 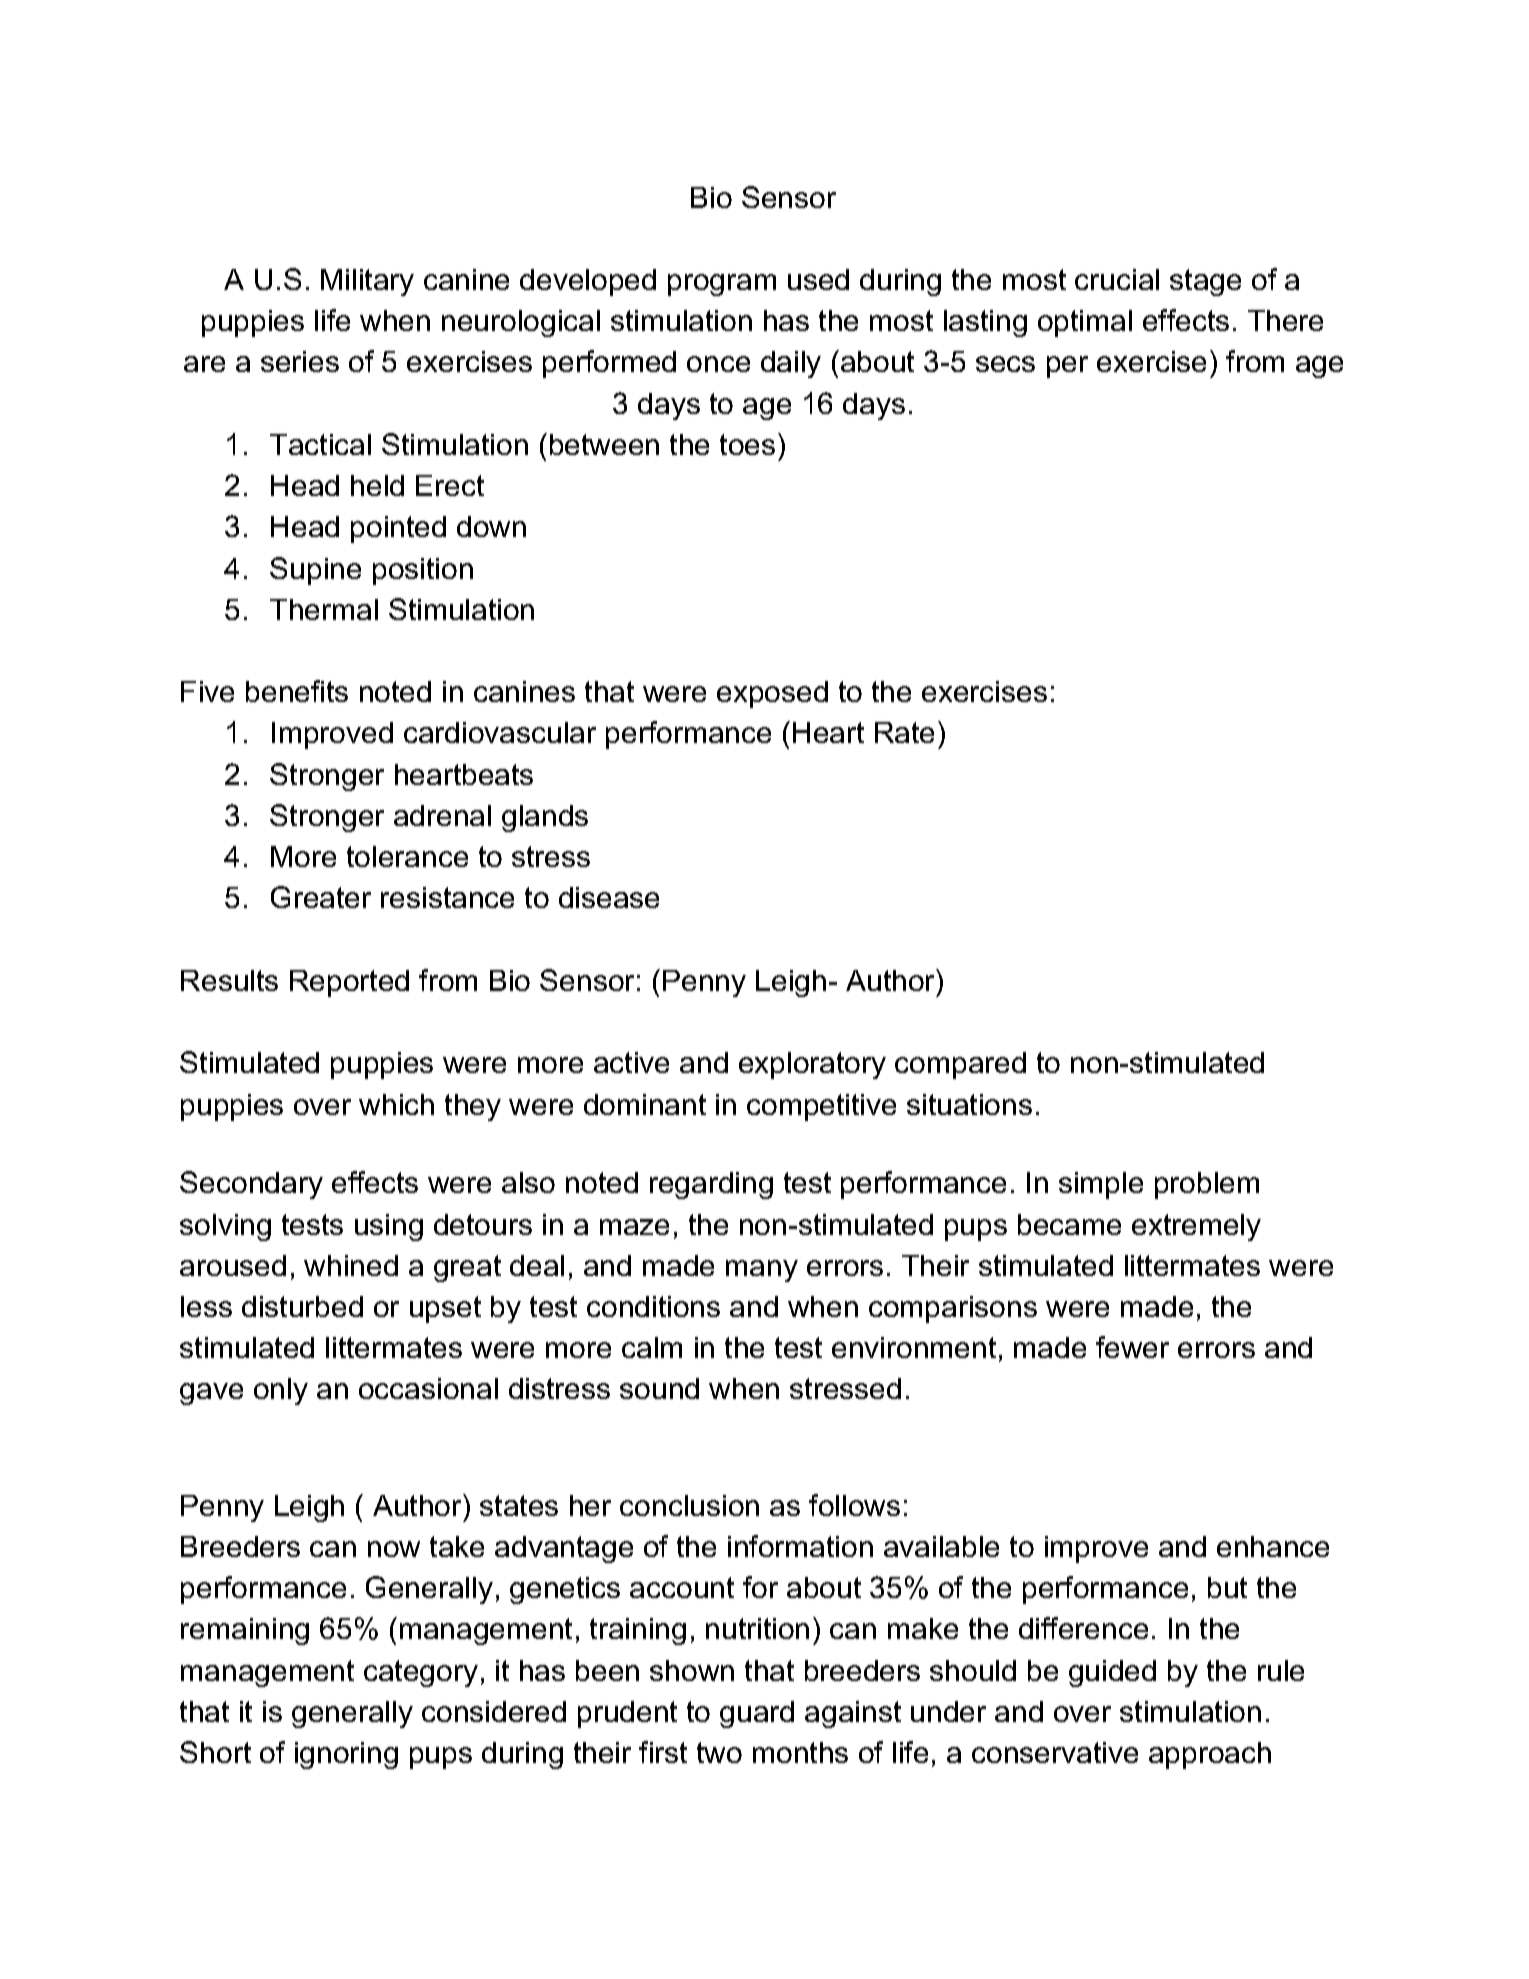 I want to click on extremely, so click(x=1196, y=1227).
